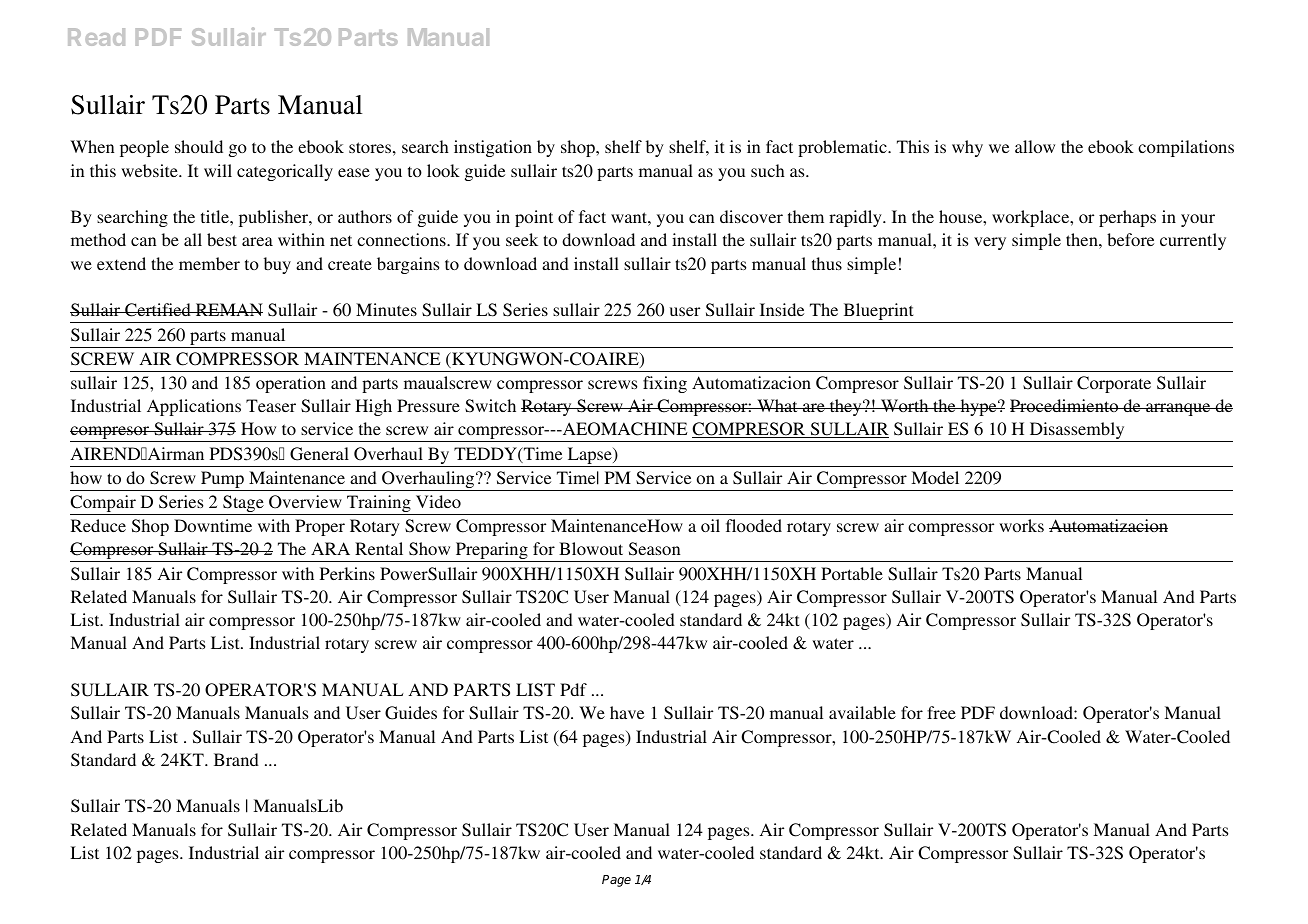 This screenshot has width=1308, height=924. I want to click on have, so click(627, 712).
